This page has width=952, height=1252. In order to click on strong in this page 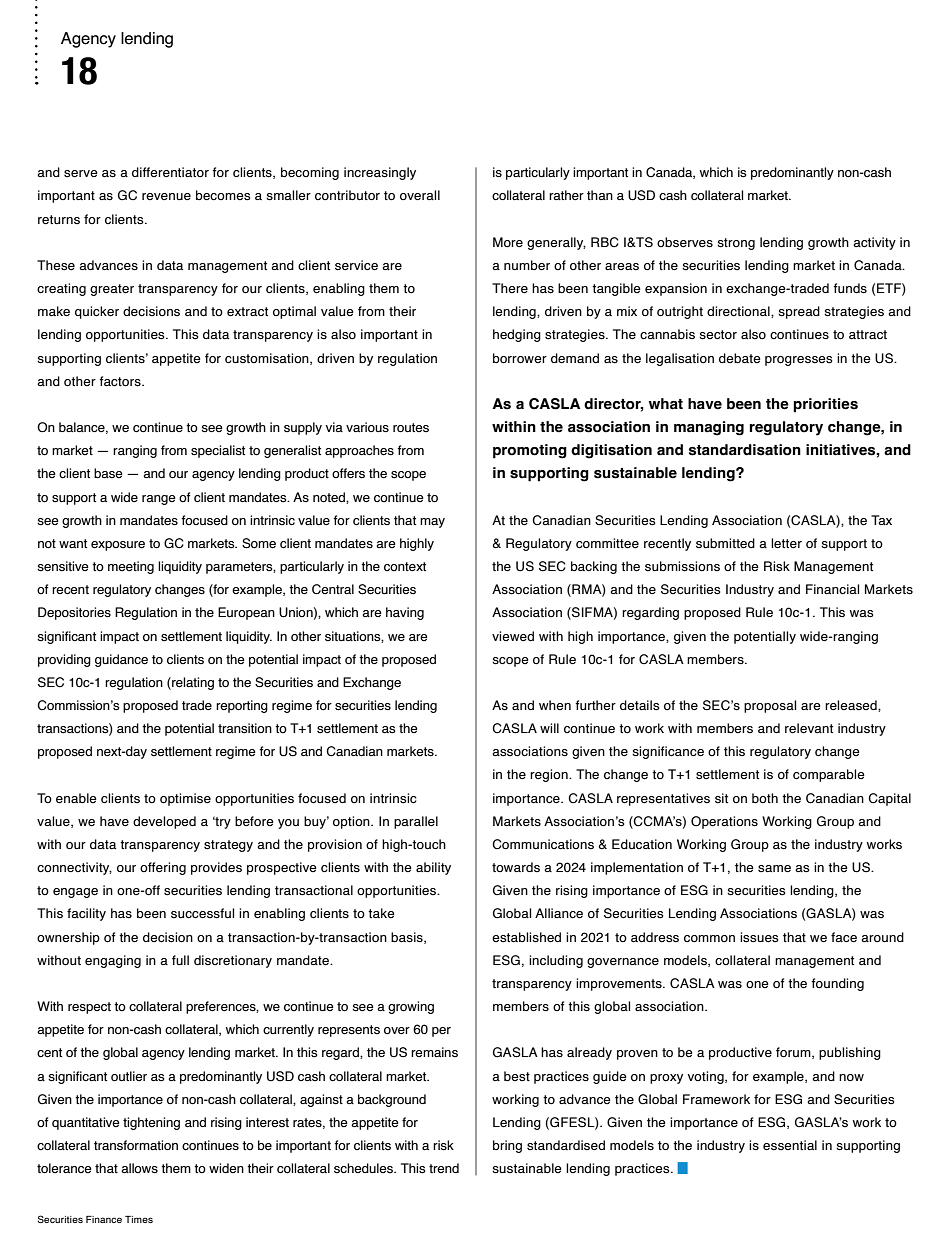, I will do `click(736, 244)`.
